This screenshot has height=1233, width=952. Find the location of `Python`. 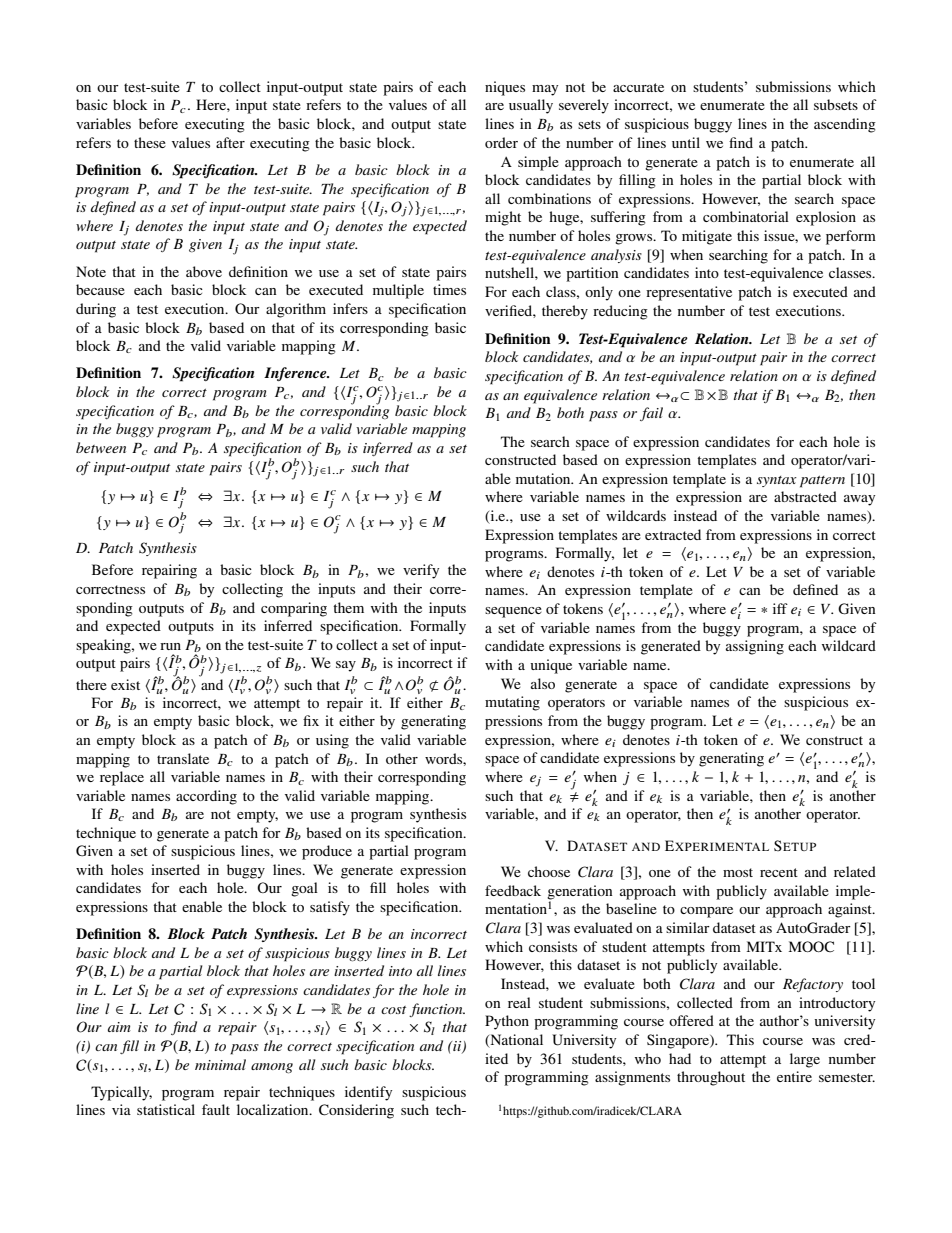

Python is located at coordinates (507, 1022).
